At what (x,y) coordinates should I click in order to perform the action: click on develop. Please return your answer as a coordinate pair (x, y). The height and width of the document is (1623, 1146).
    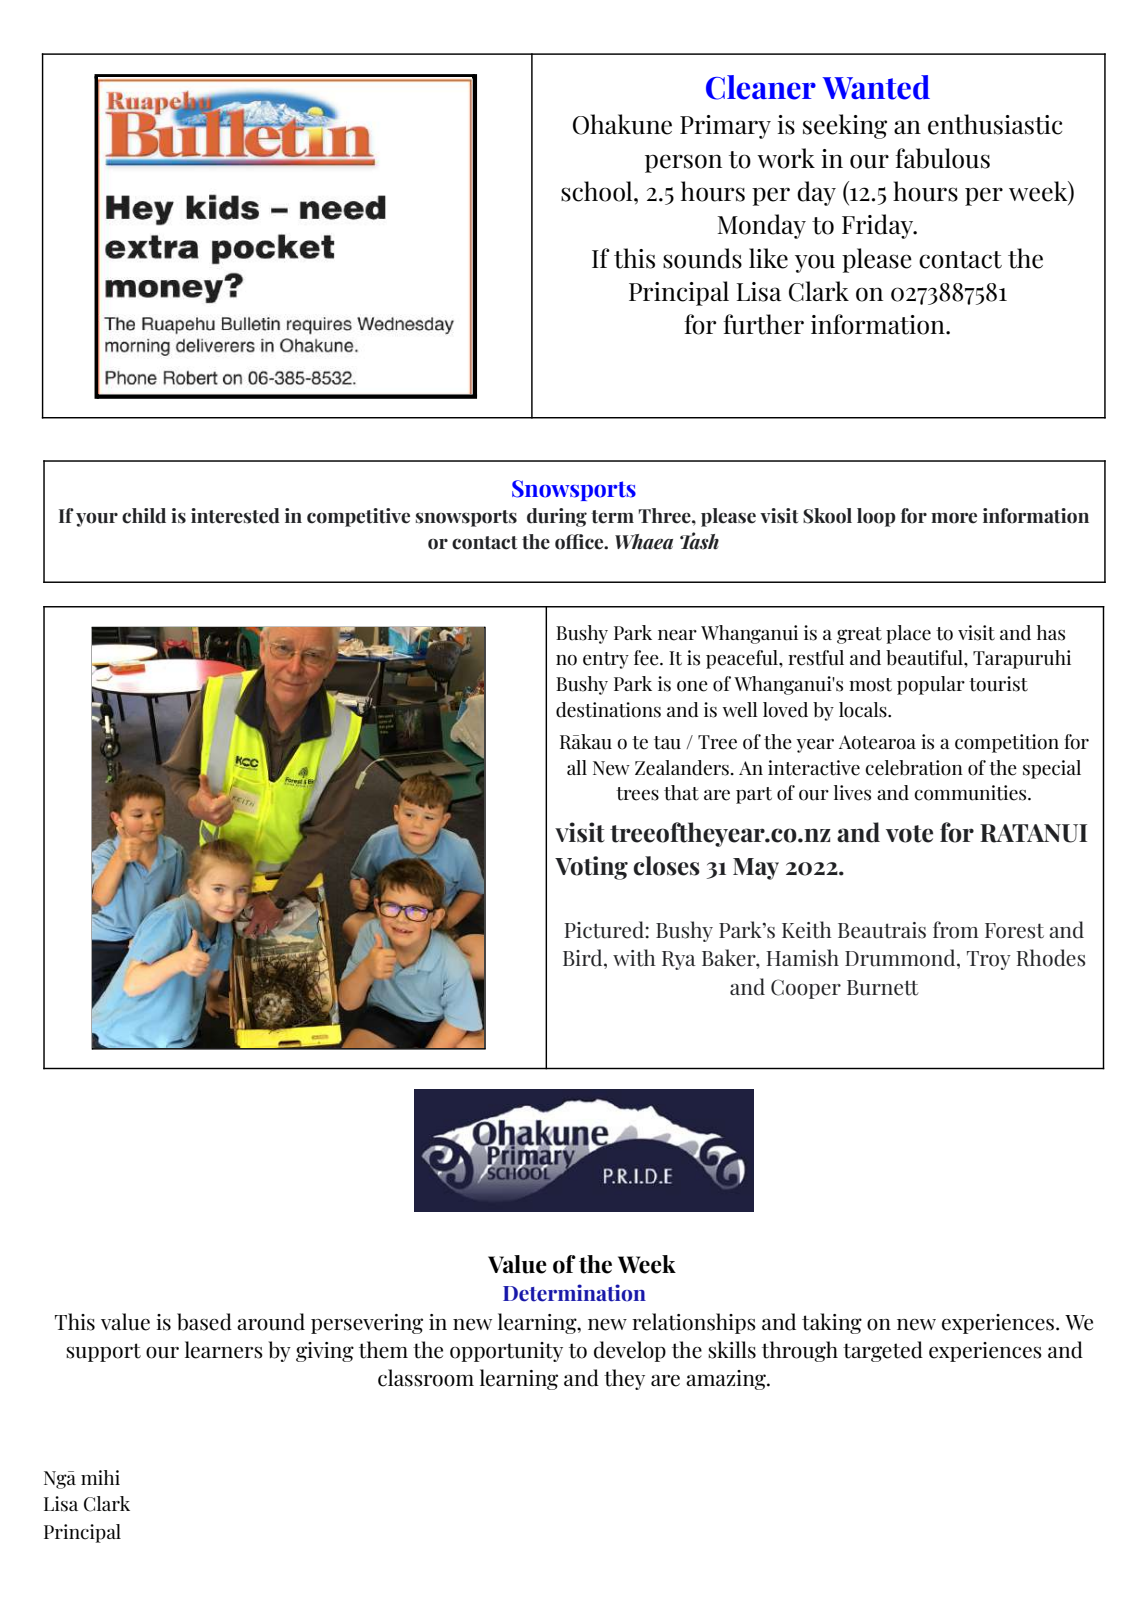
    Looking at the image, I should click on (630, 1351).
